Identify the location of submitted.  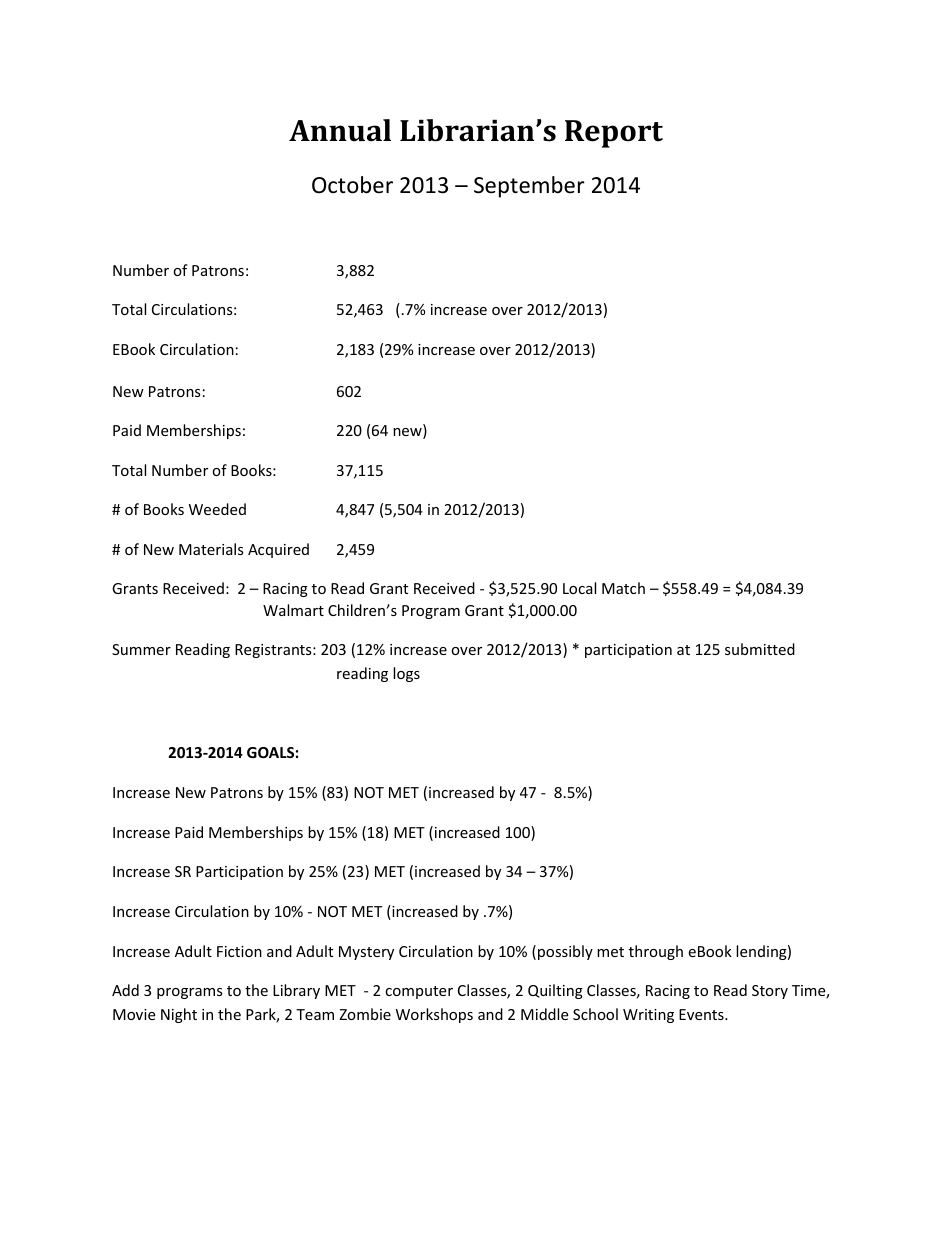
(760, 649).
